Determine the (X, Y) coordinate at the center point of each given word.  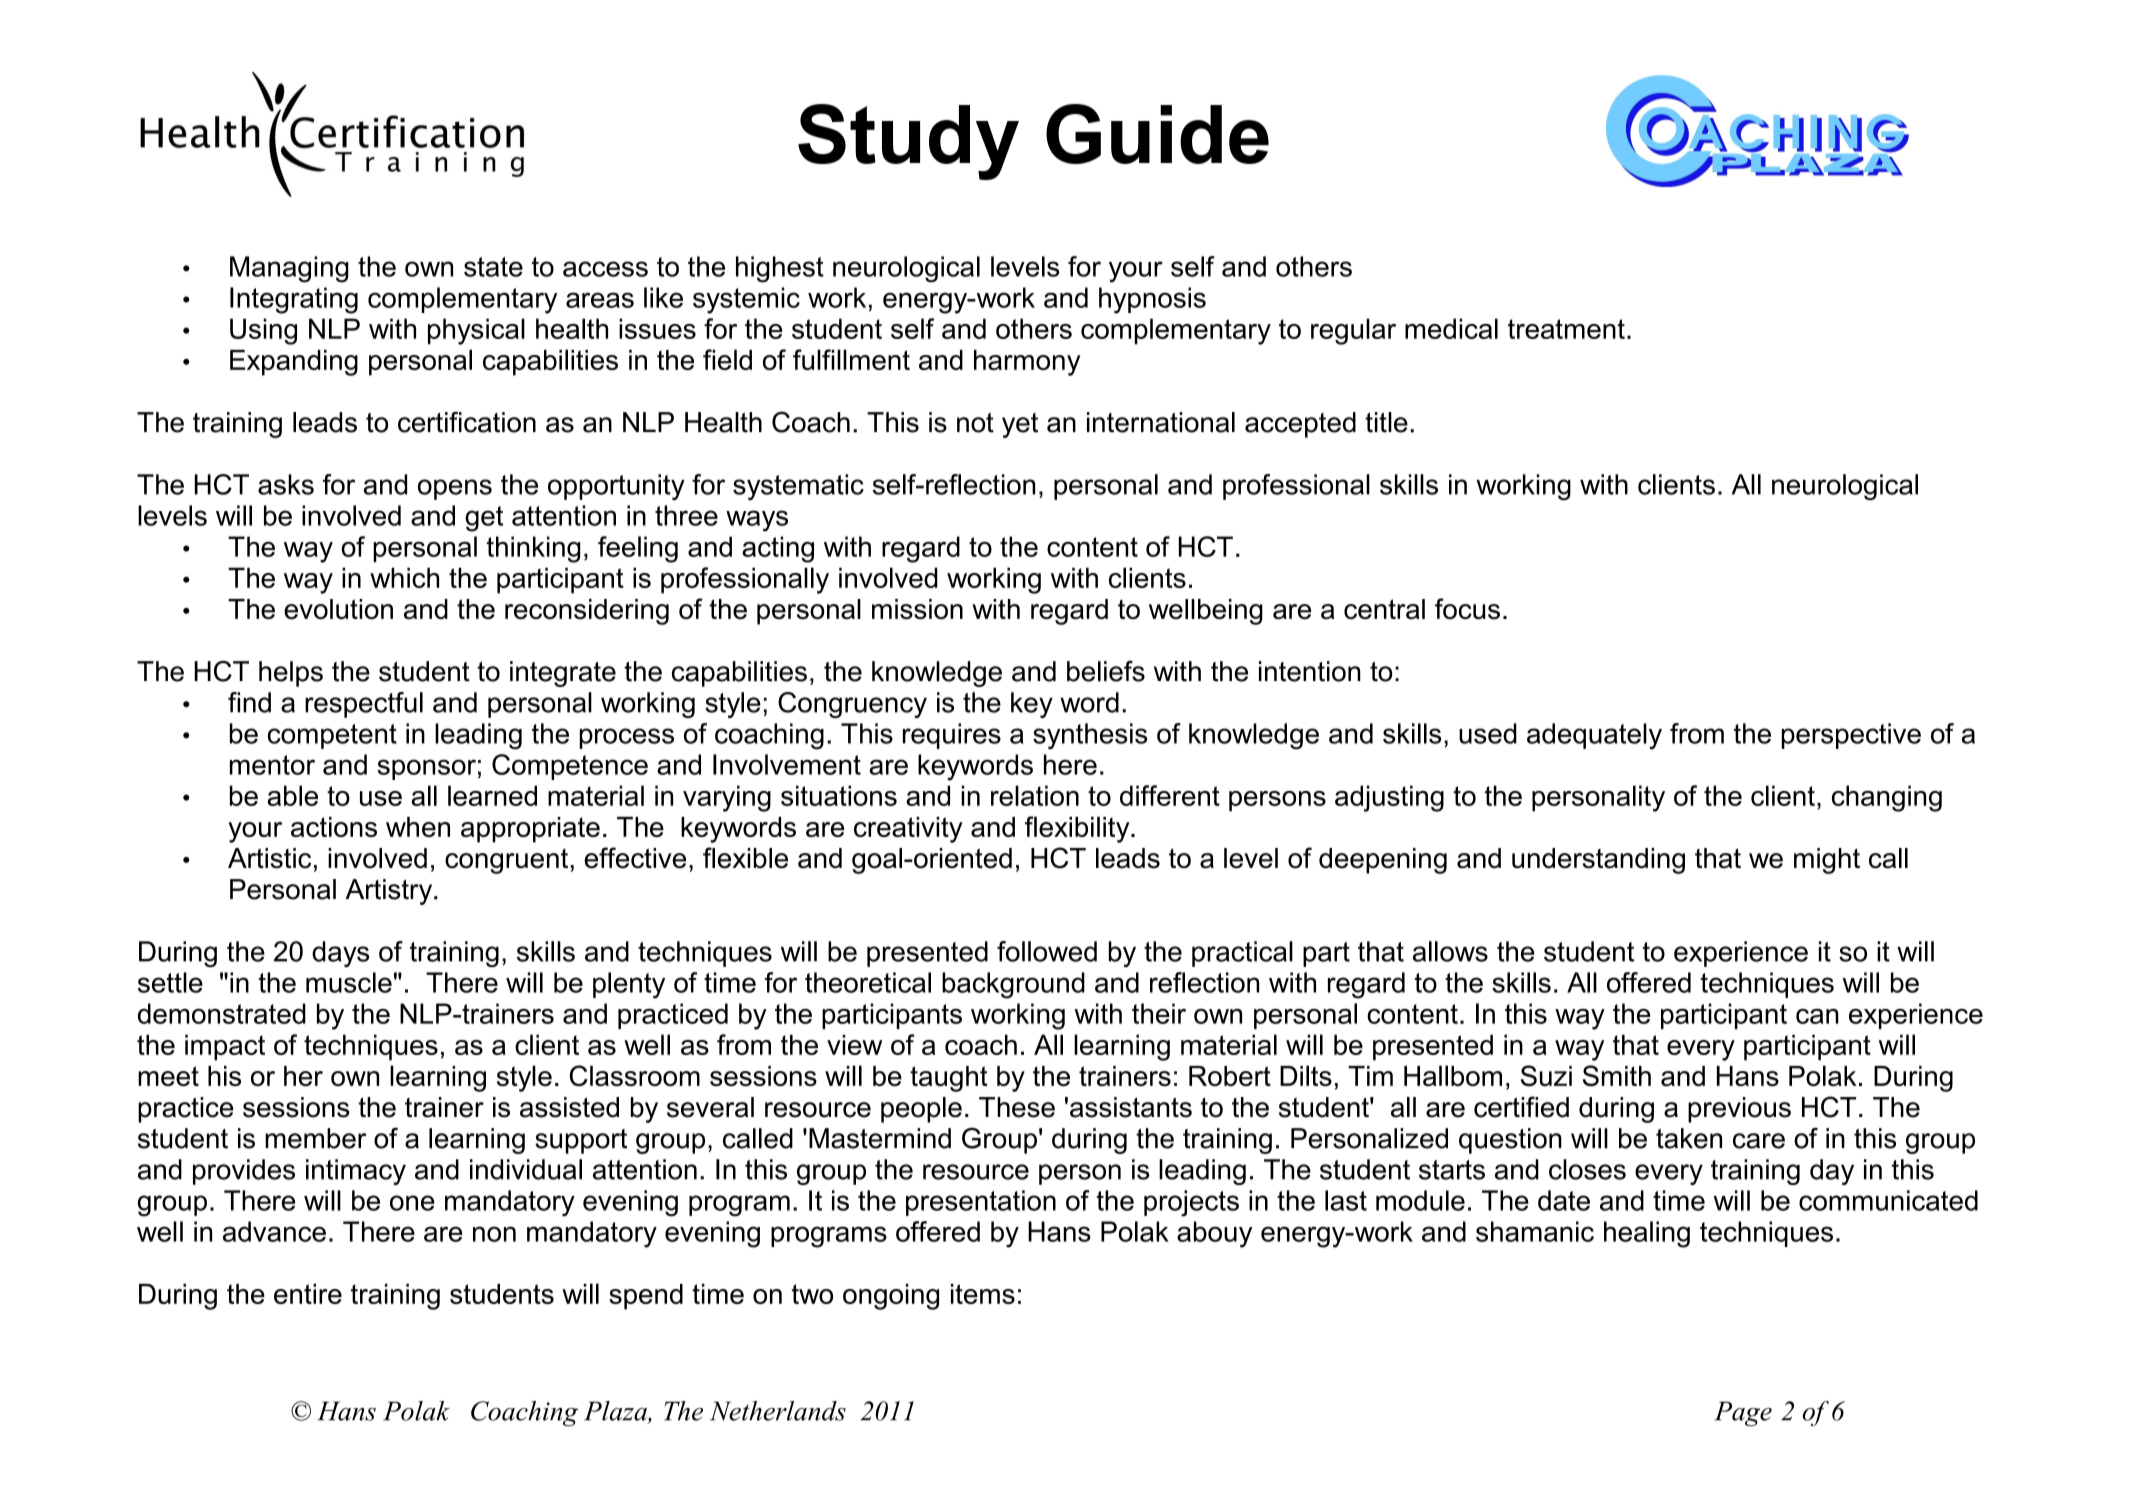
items (983, 1294)
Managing (289, 269)
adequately (1594, 736)
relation (1035, 795)
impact (225, 1047)
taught (949, 1079)
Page (1743, 1414)
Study (908, 142)
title (1386, 422)
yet (1020, 425)
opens (455, 489)
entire (308, 1294)
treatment (1566, 329)
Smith (1617, 1075)
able (292, 795)
